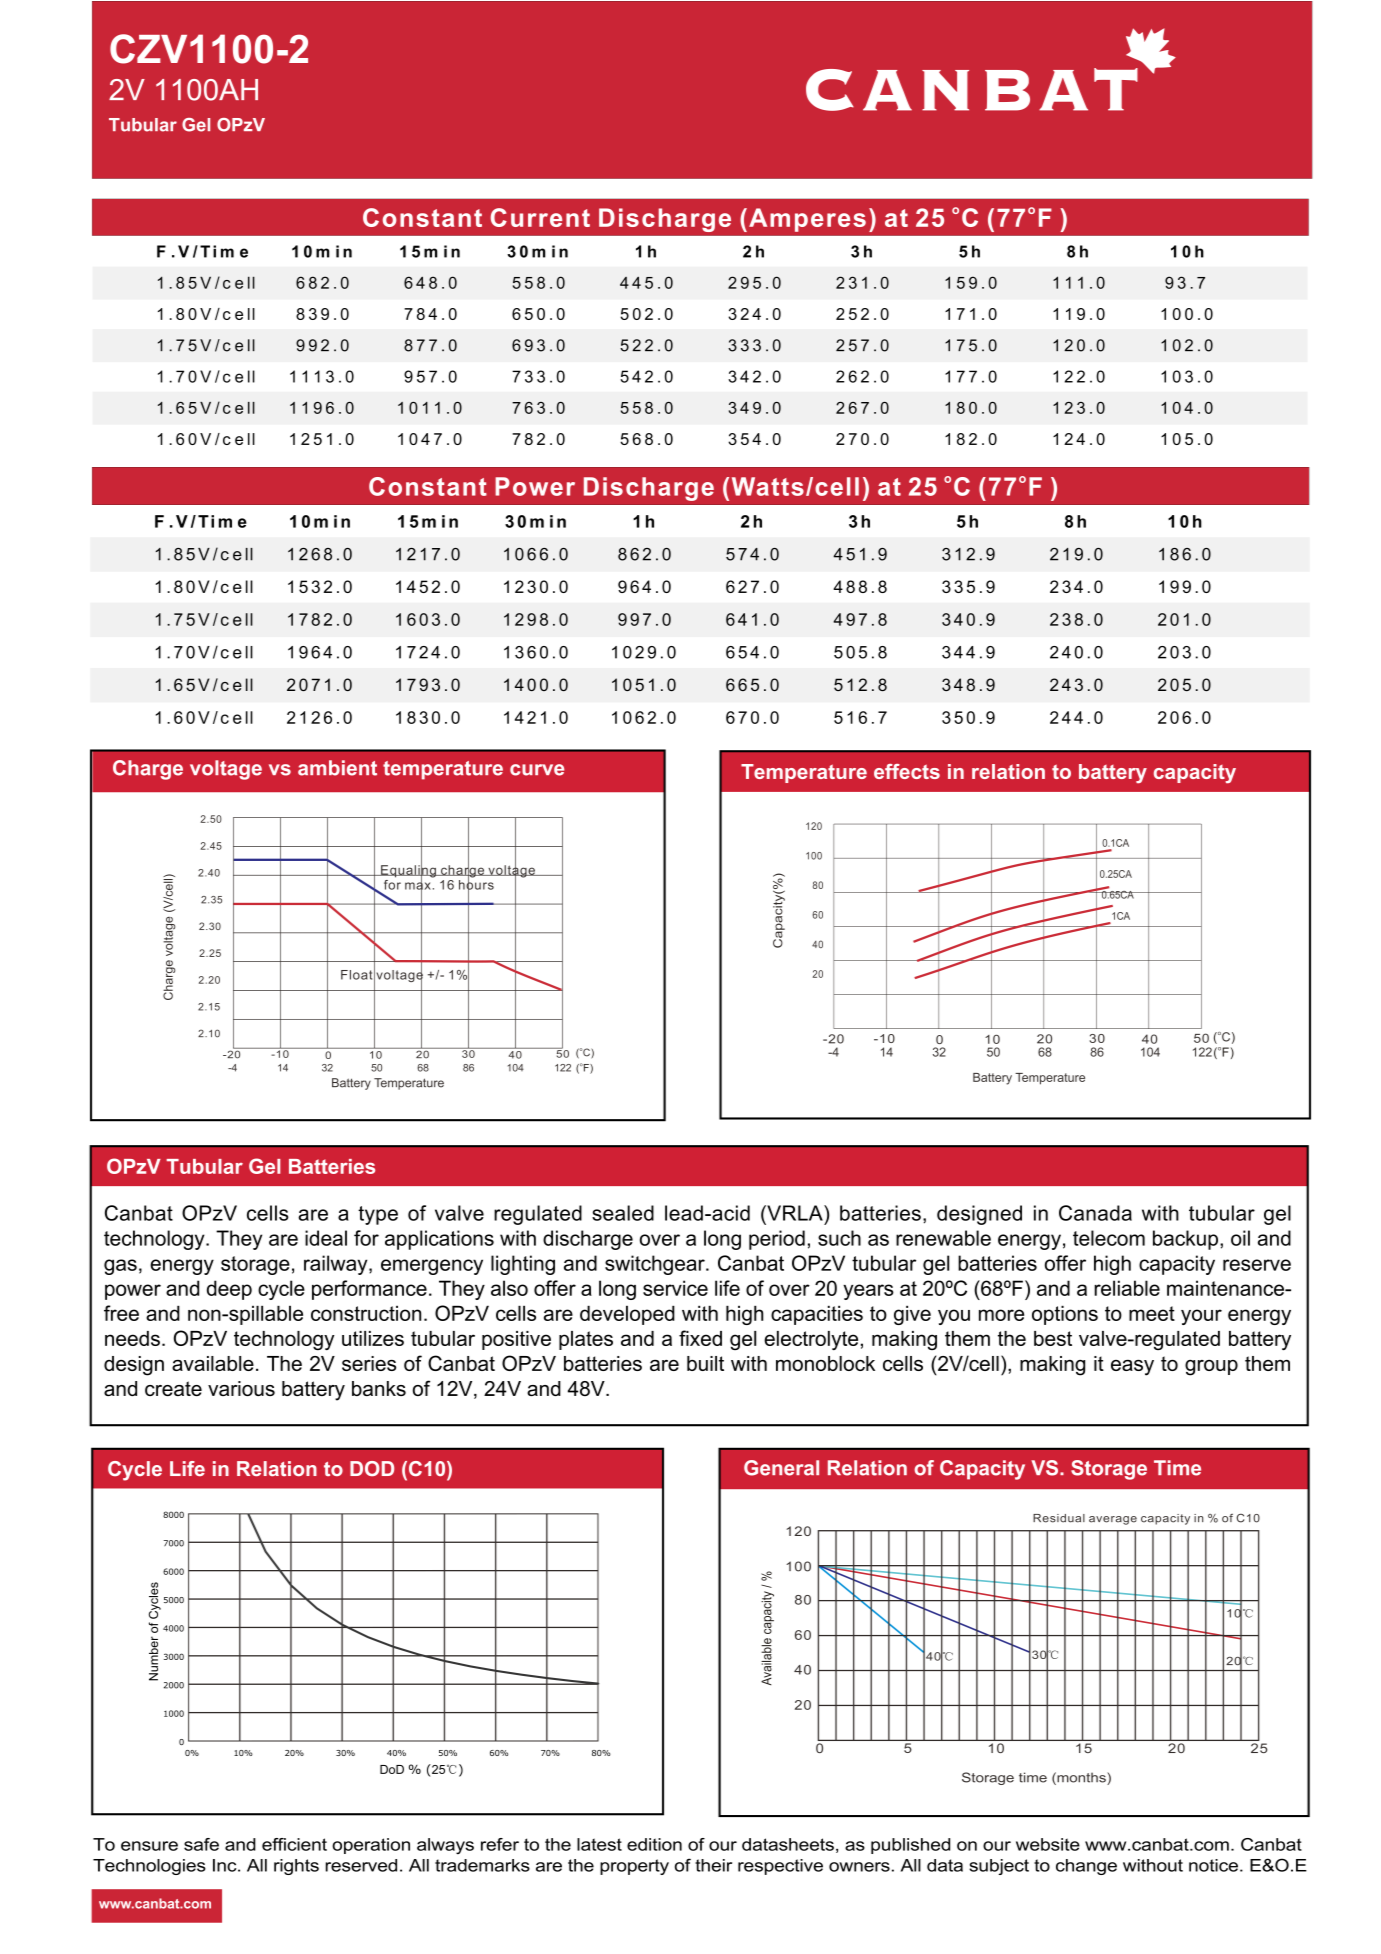 The image size is (1381, 1954). Describe the element at coordinates (378, 1215) in the screenshot. I see `type` at that location.
